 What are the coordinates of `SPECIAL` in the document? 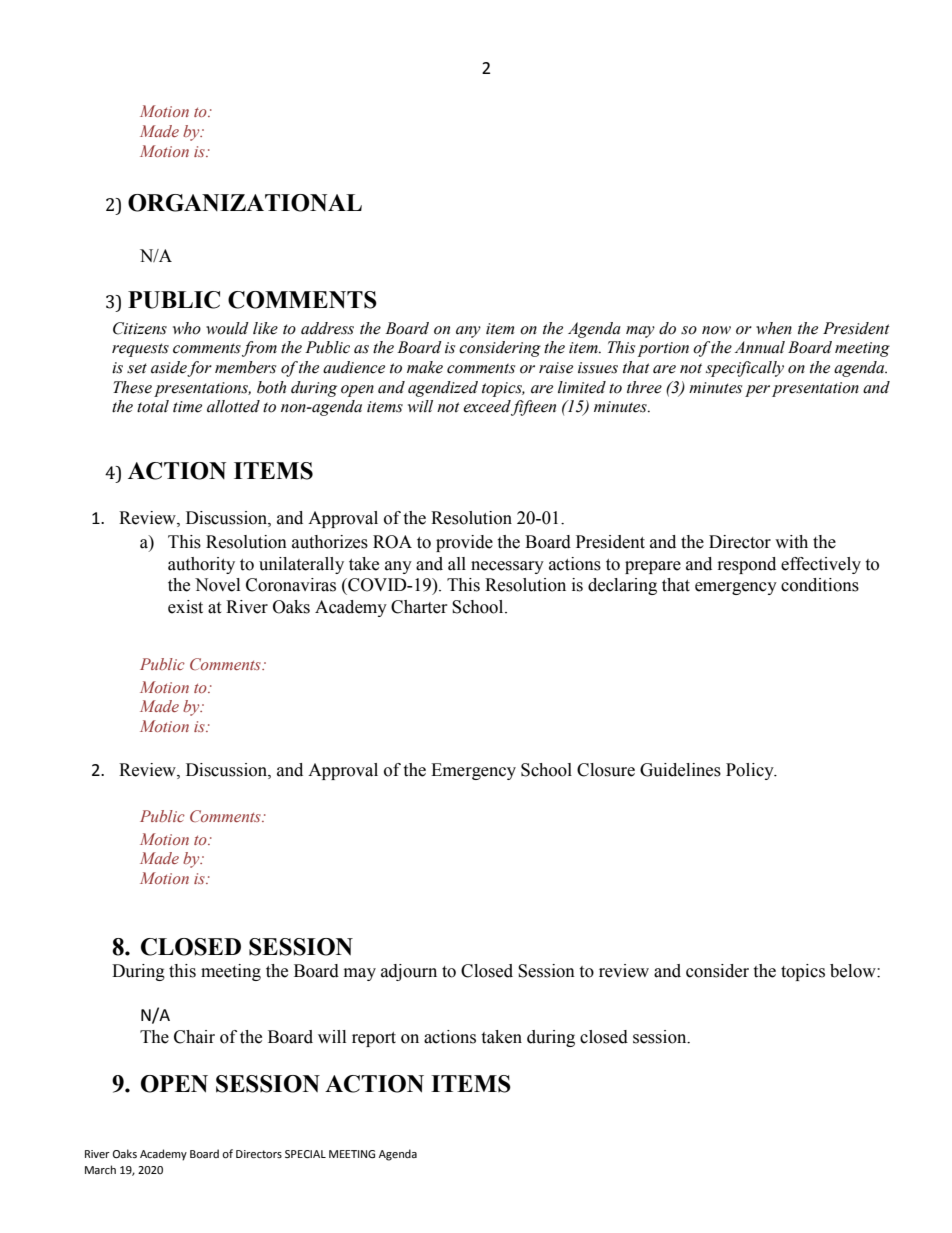 It's located at (305, 1154).
